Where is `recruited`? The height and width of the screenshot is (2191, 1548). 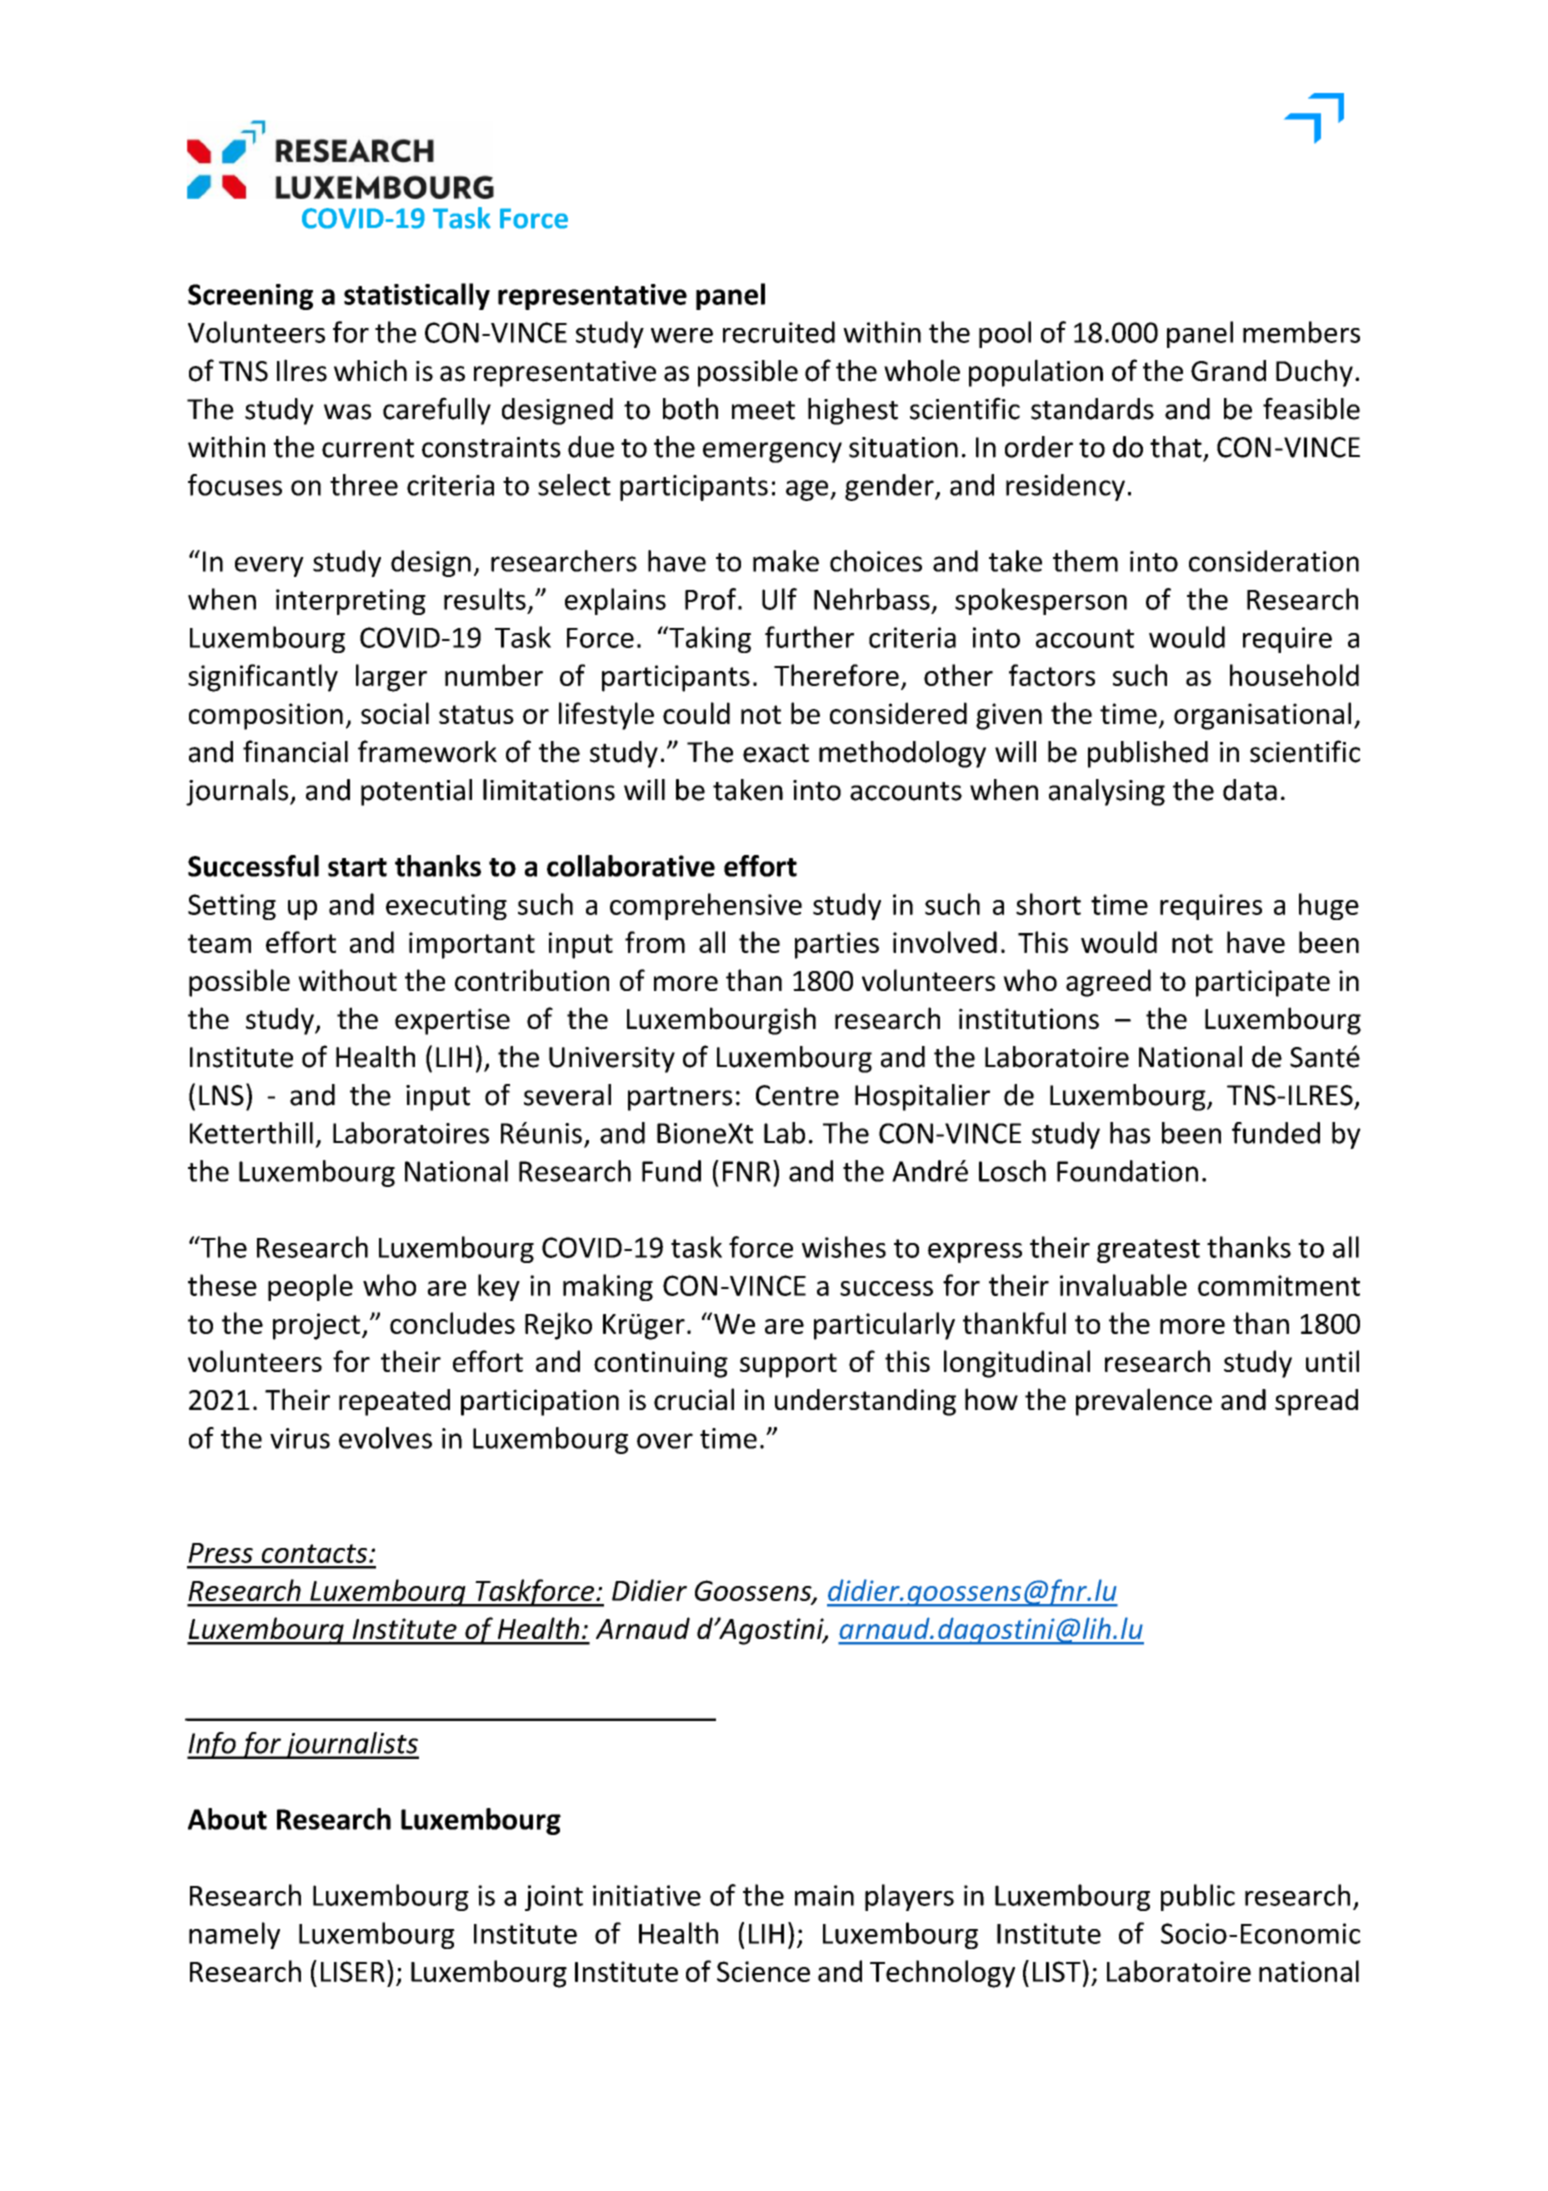
recruited is located at coordinates (779, 332).
